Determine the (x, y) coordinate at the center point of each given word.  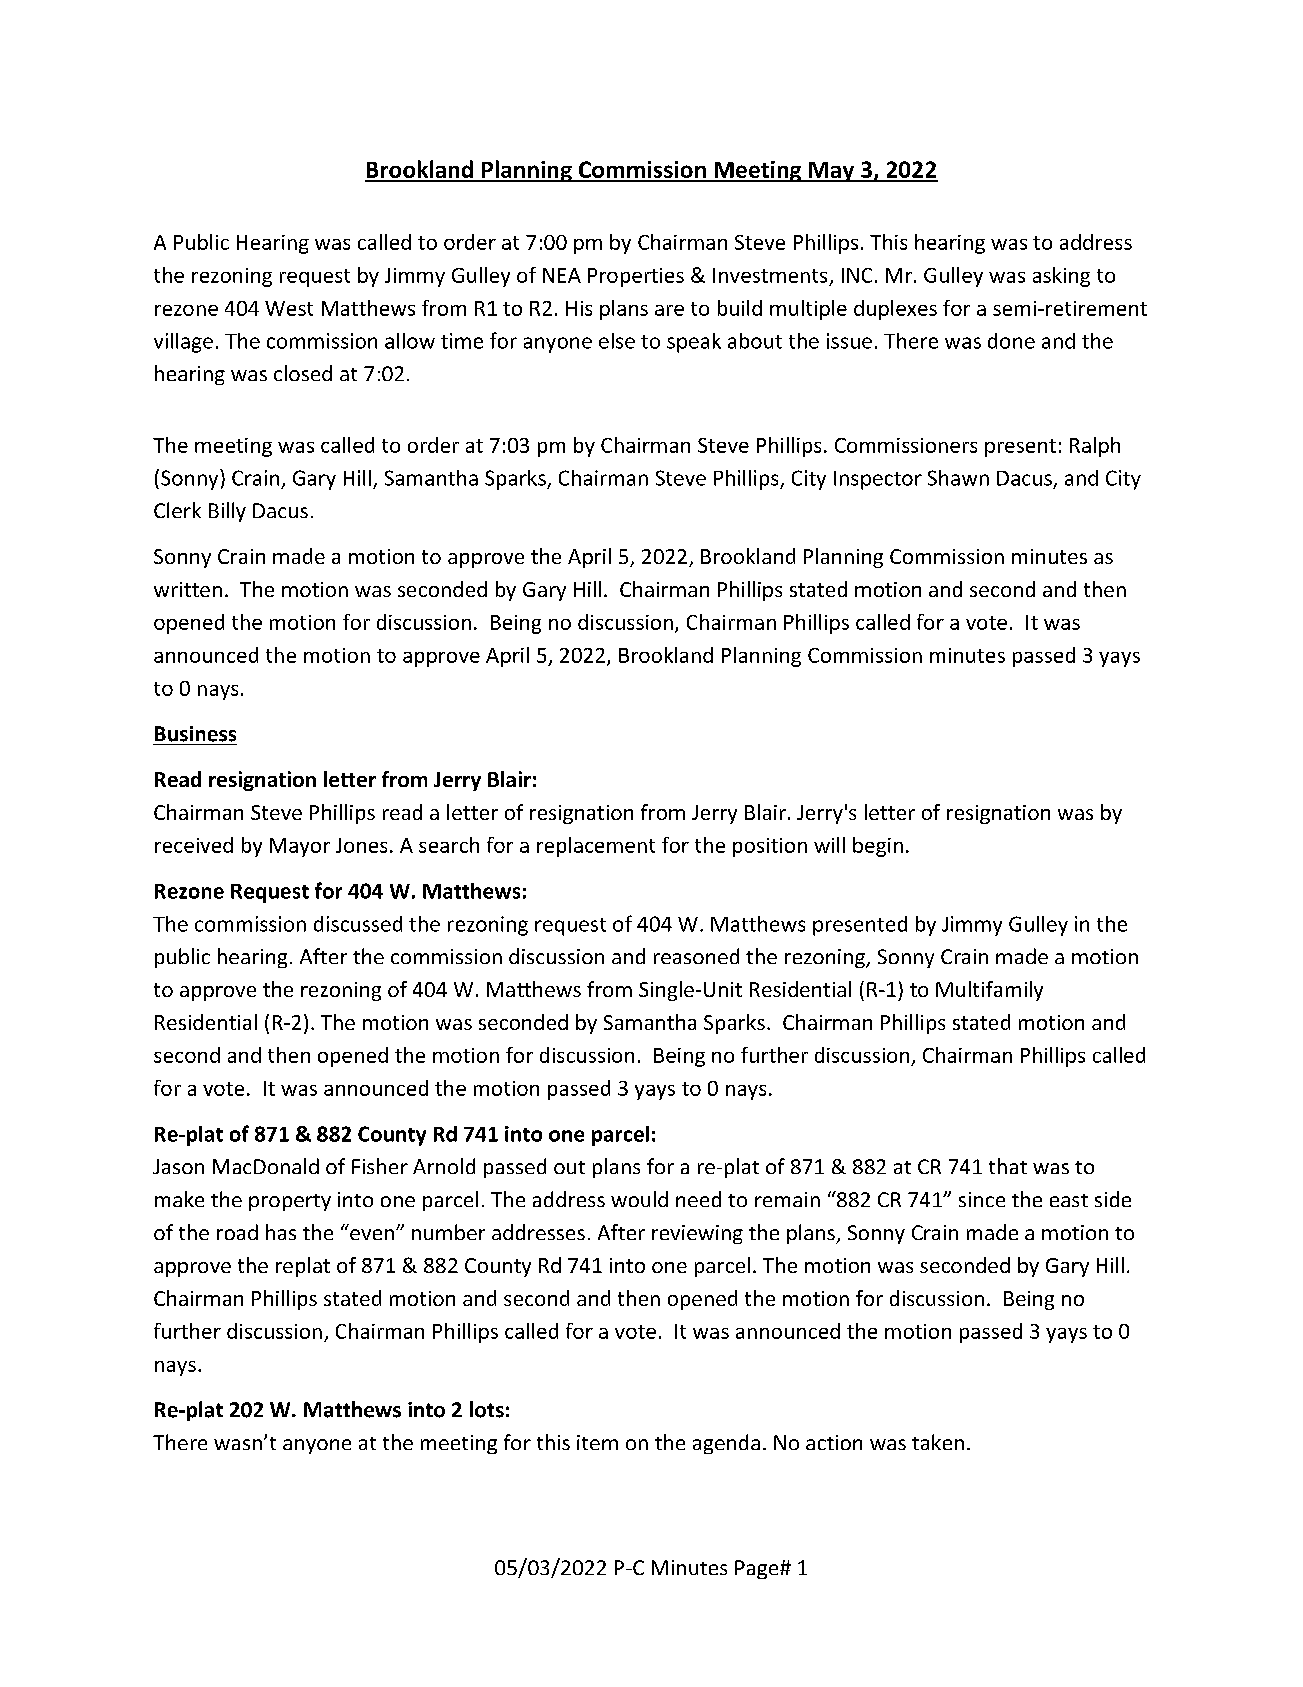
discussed (358, 924)
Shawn (958, 478)
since (982, 1199)
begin (878, 847)
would (639, 1199)
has (281, 1232)
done (1011, 341)
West (289, 308)
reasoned (696, 956)
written (188, 589)
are (669, 310)
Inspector (878, 480)
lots (487, 1409)
